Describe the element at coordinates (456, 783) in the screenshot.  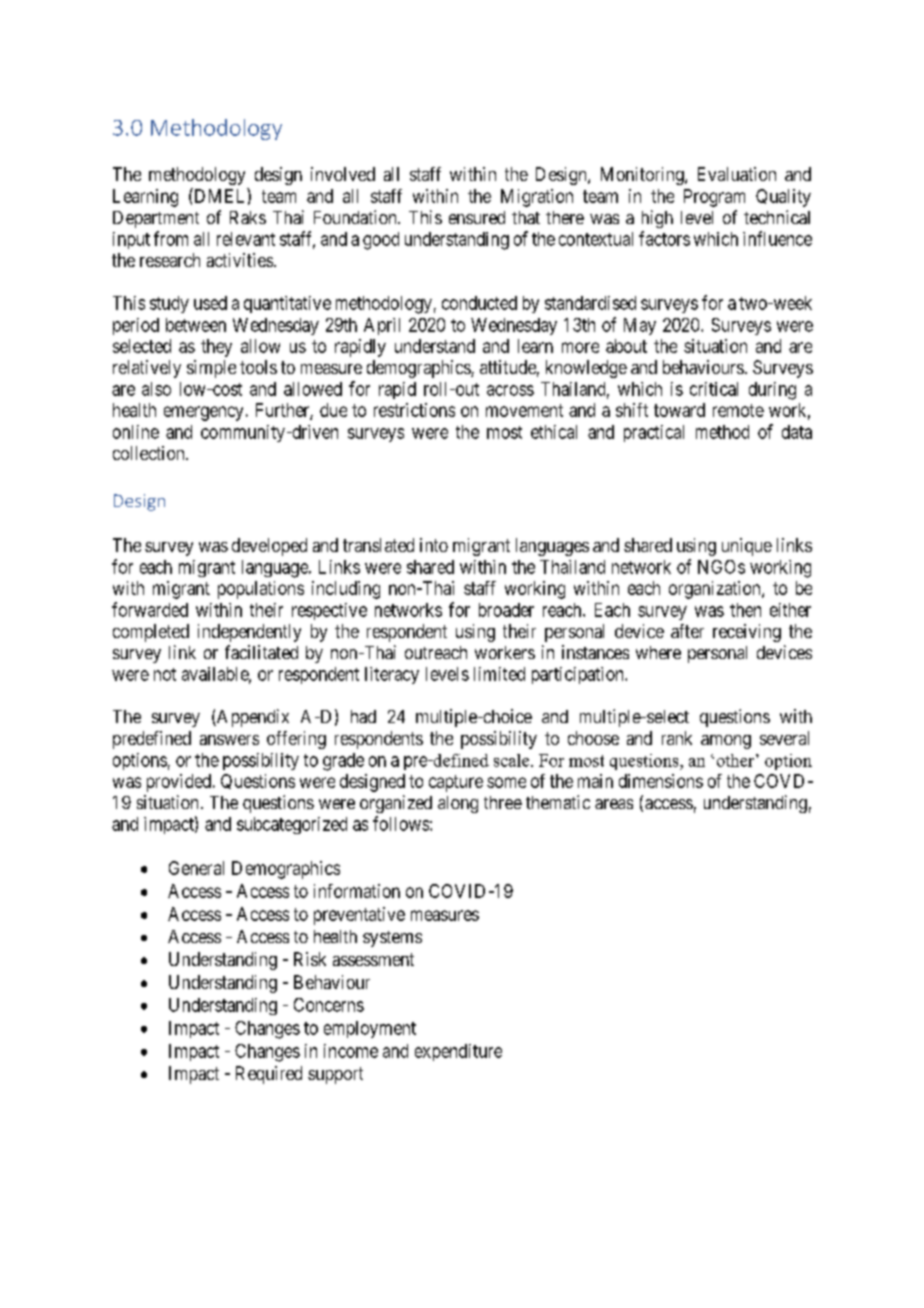
I see `capture` at that location.
